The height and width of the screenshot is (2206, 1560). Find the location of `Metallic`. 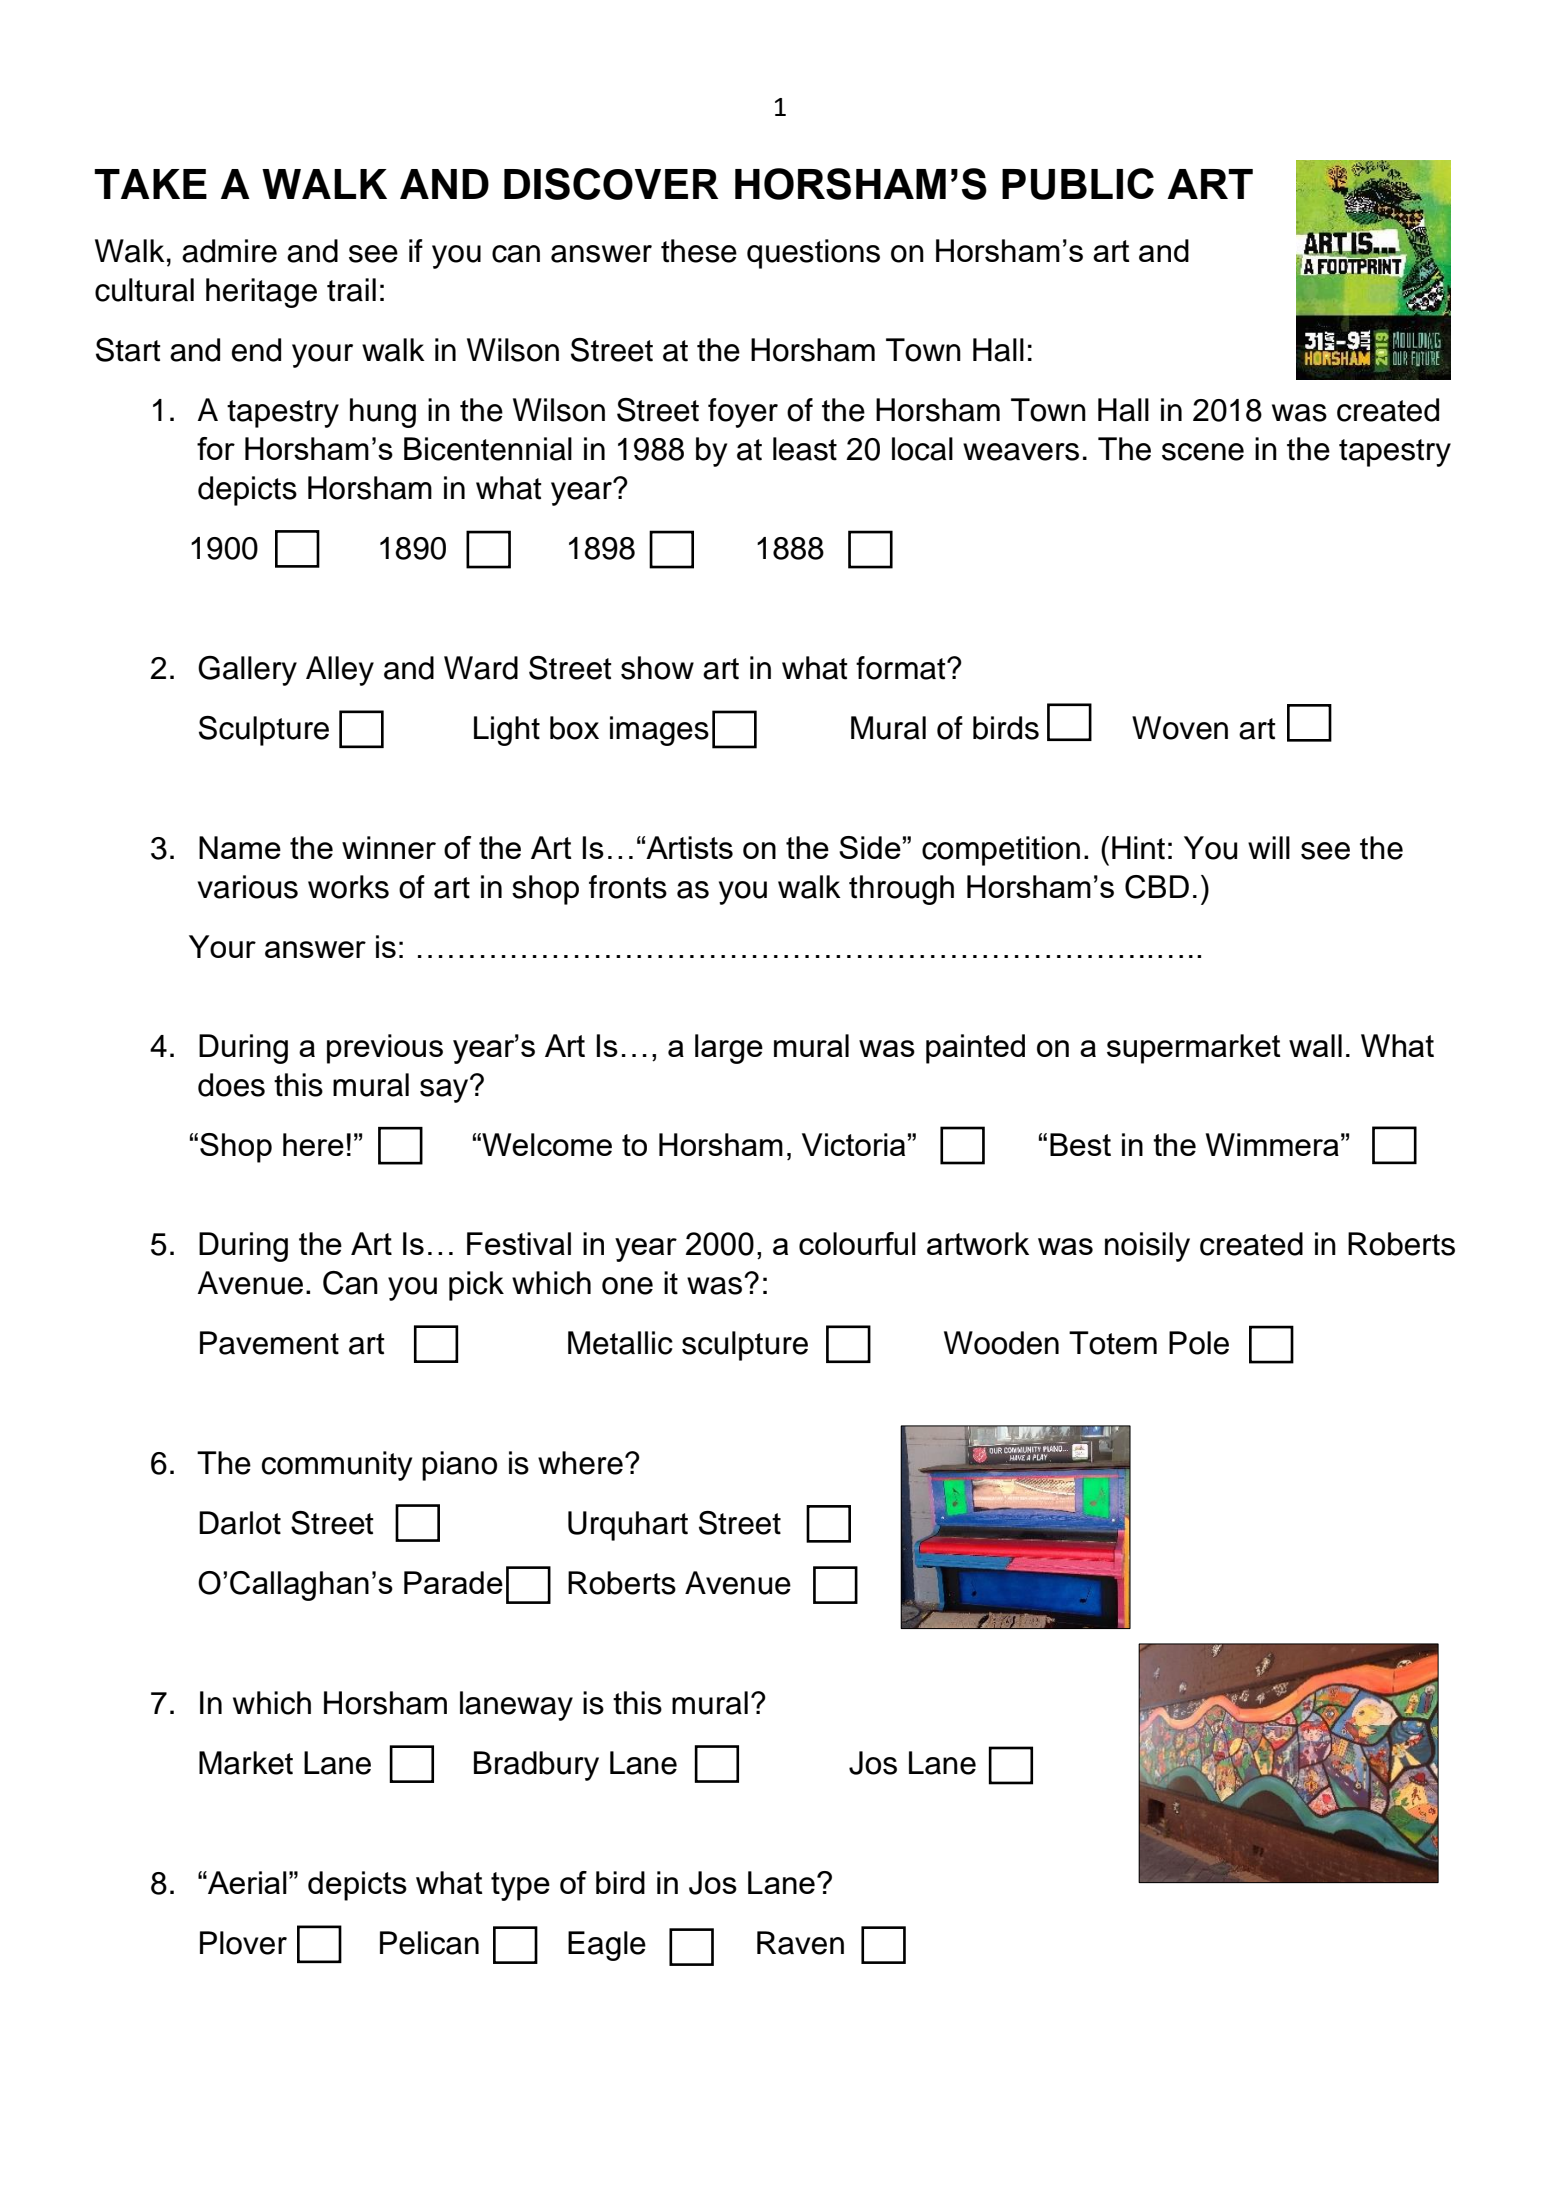

Metallic is located at coordinates (620, 1343).
